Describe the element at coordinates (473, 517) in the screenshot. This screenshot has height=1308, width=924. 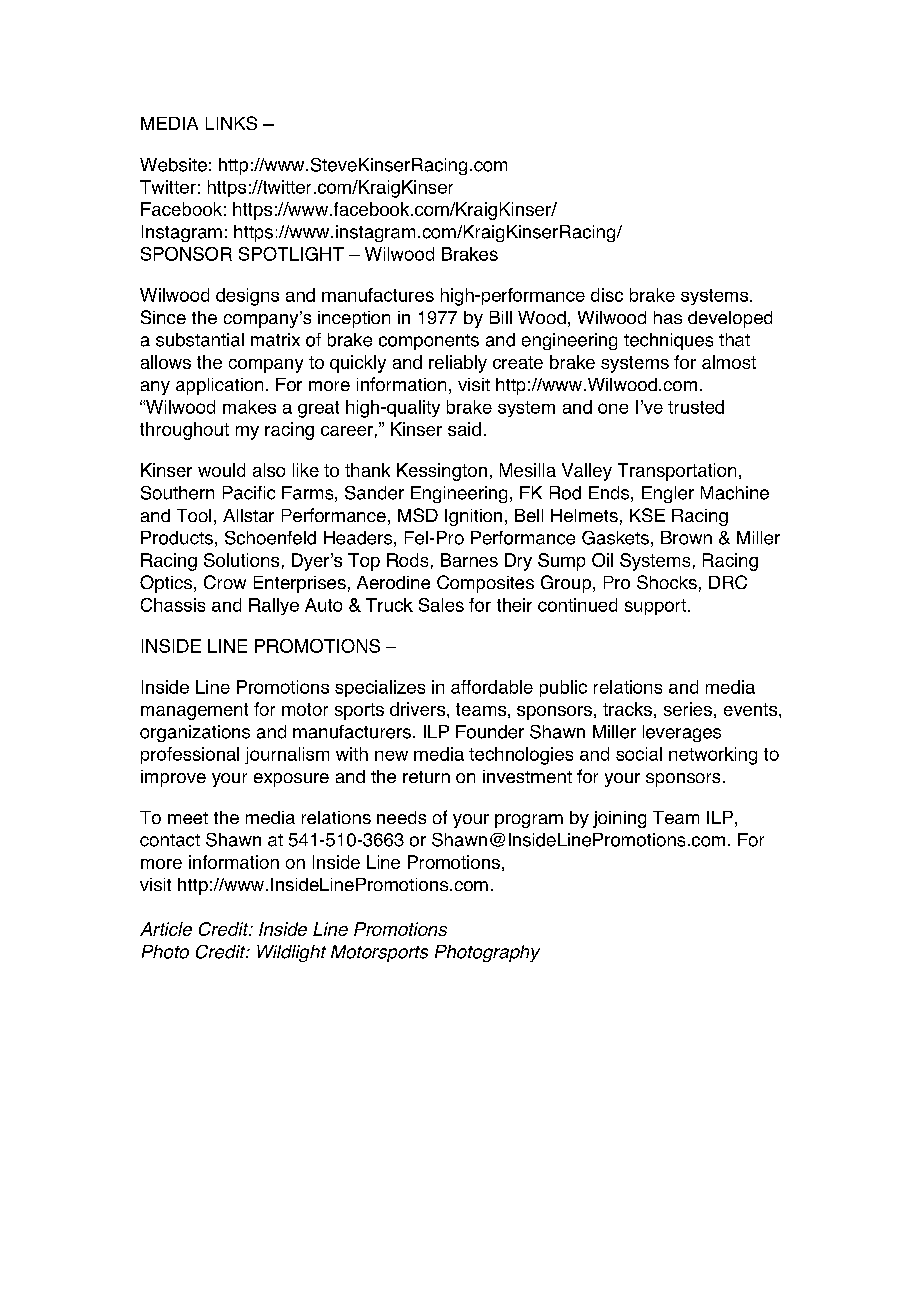
I see `Ignition` at that location.
